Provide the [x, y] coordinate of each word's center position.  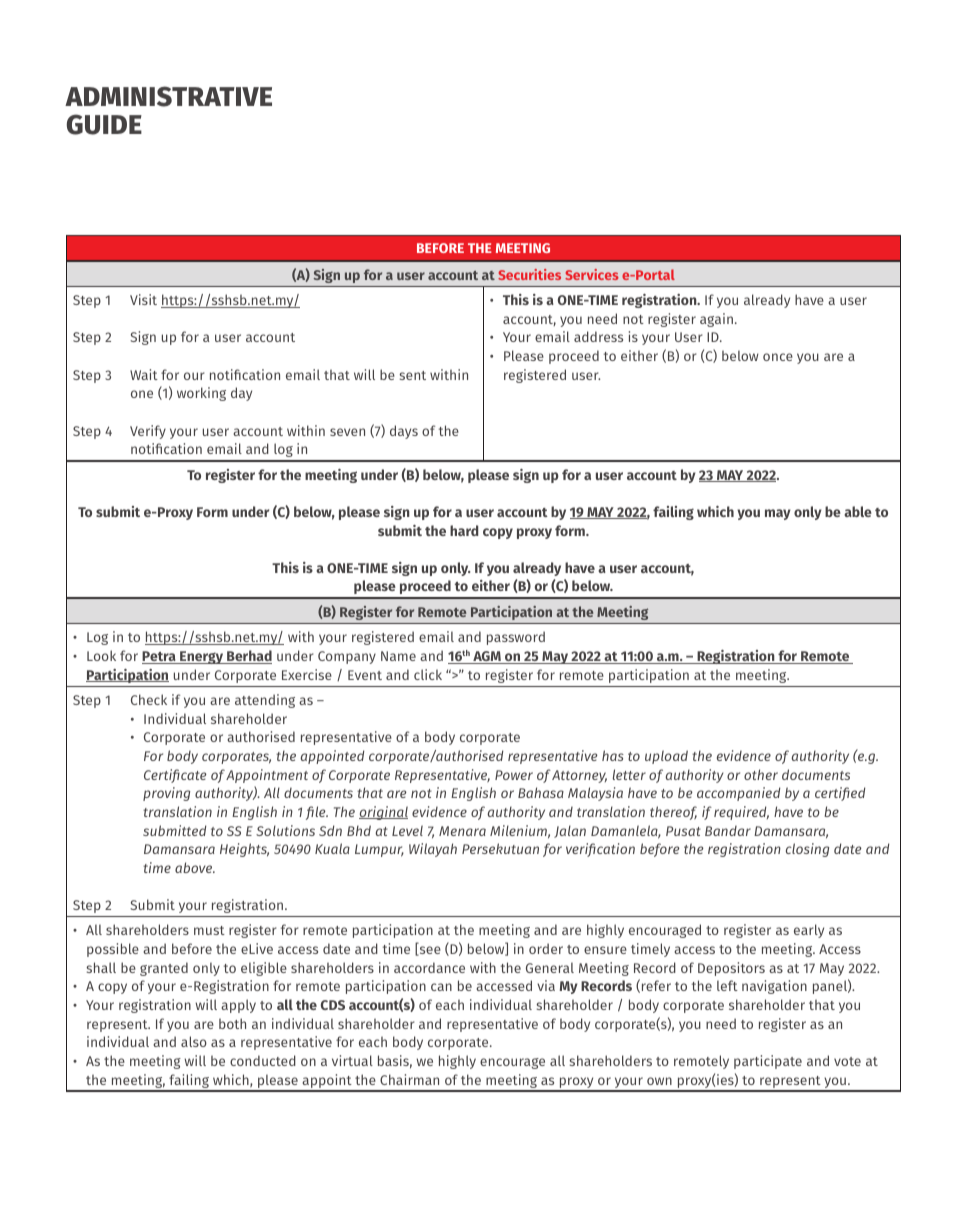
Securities [529, 274]
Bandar [728, 830]
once [778, 357]
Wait [144, 374]
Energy [202, 657]
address [598, 336]
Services [592, 274]
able [858, 511]
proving [166, 794]
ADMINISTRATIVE [168, 96]
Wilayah [433, 850]
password [516, 638]
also [194, 1041]
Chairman [409, 1079]
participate [768, 1062]
